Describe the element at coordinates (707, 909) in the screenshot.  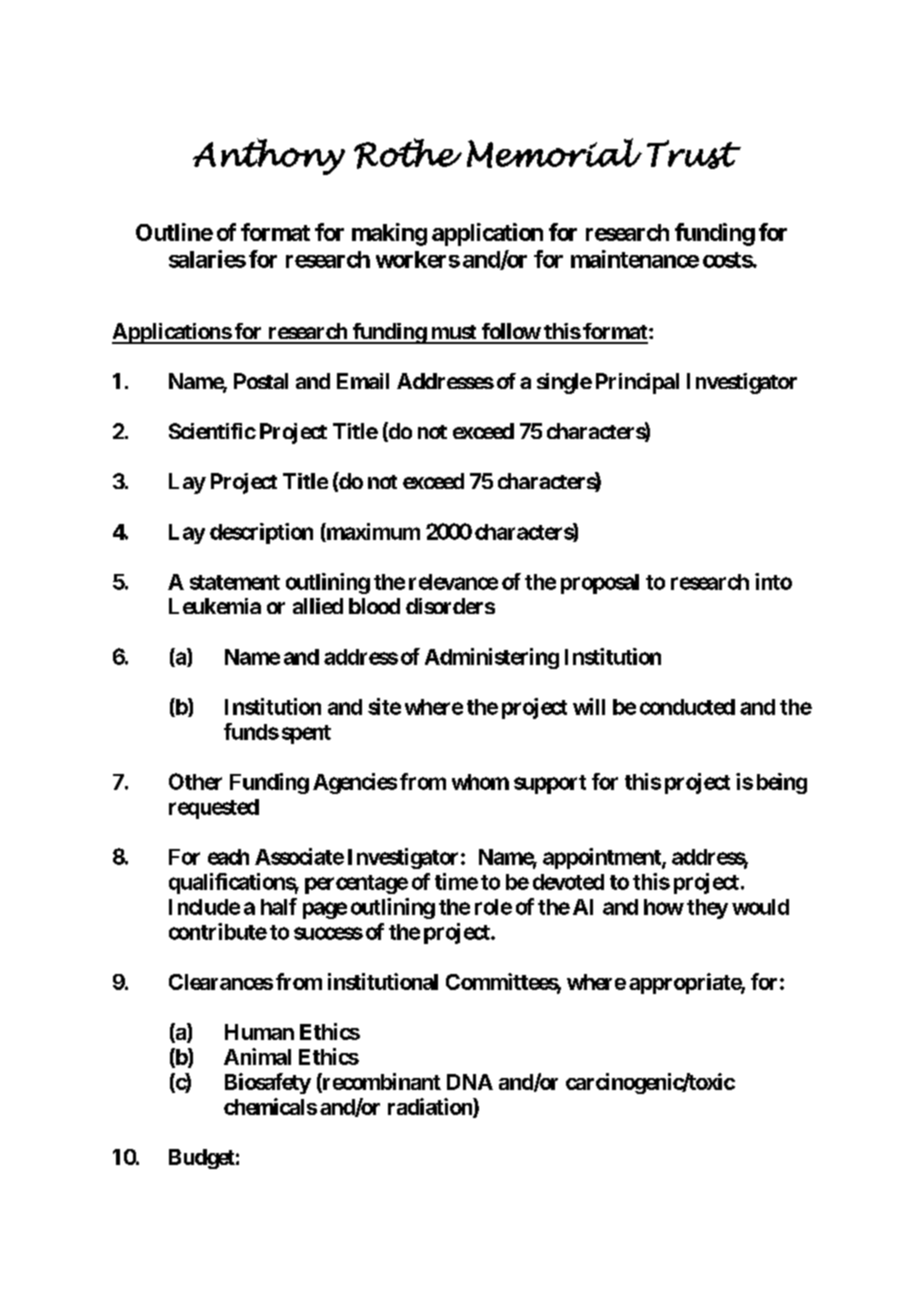
I see `they` at that location.
